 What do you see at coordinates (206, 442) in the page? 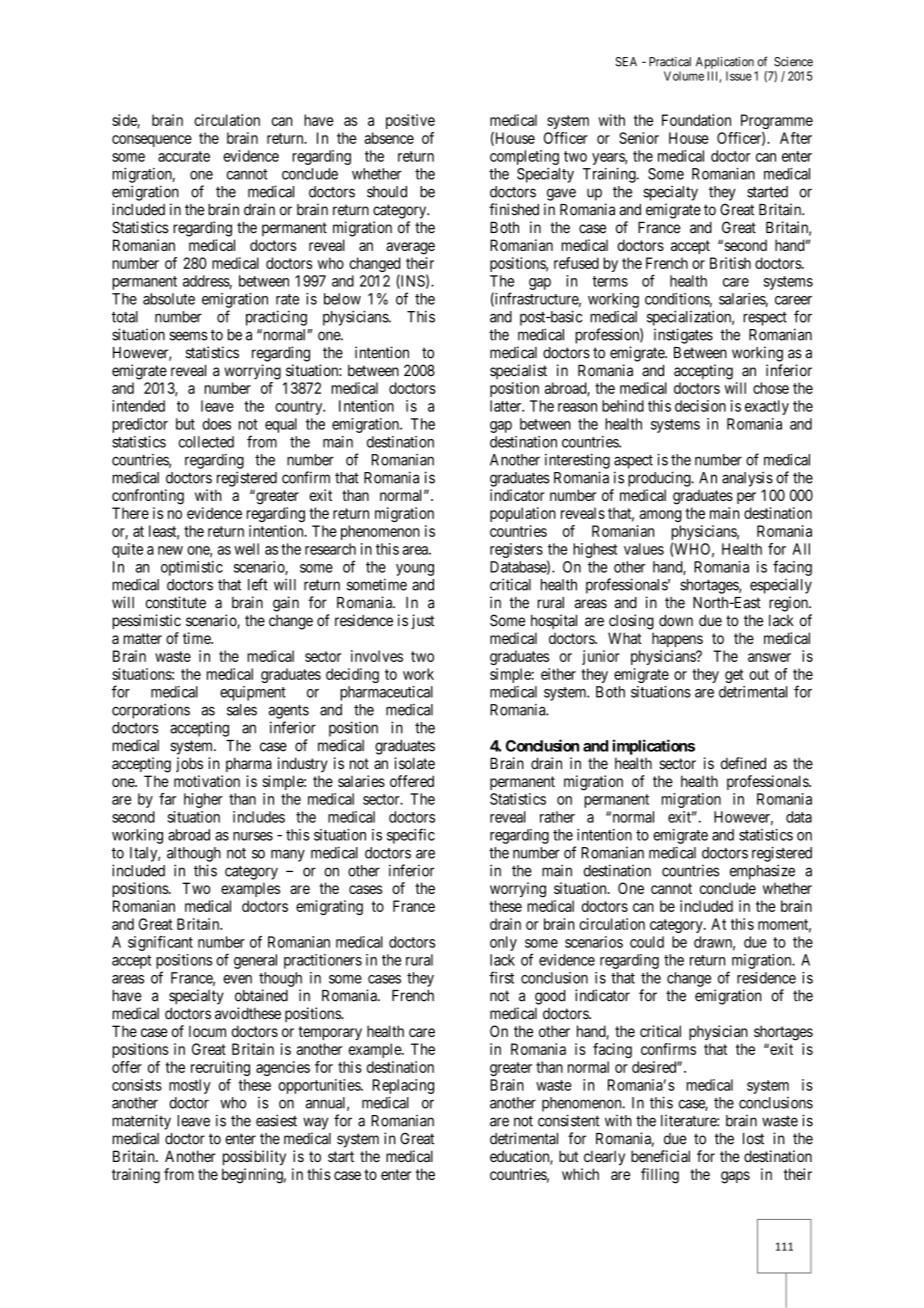
I see `collected` at bounding box center [206, 442].
